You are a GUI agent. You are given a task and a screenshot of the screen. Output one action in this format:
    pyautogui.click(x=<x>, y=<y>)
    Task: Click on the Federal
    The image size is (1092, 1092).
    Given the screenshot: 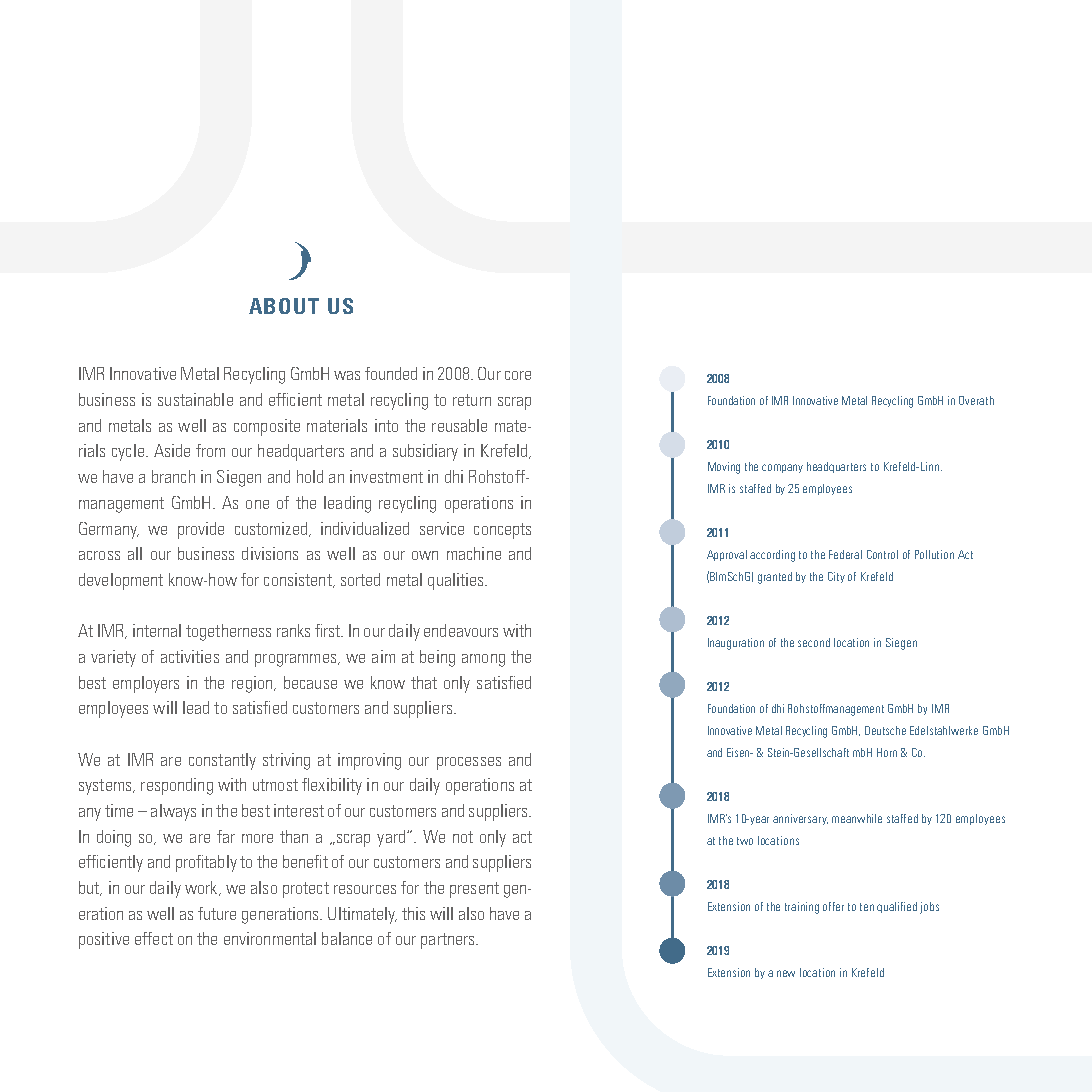 What is the action you would take?
    pyautogui.click(x=845, y=554)
